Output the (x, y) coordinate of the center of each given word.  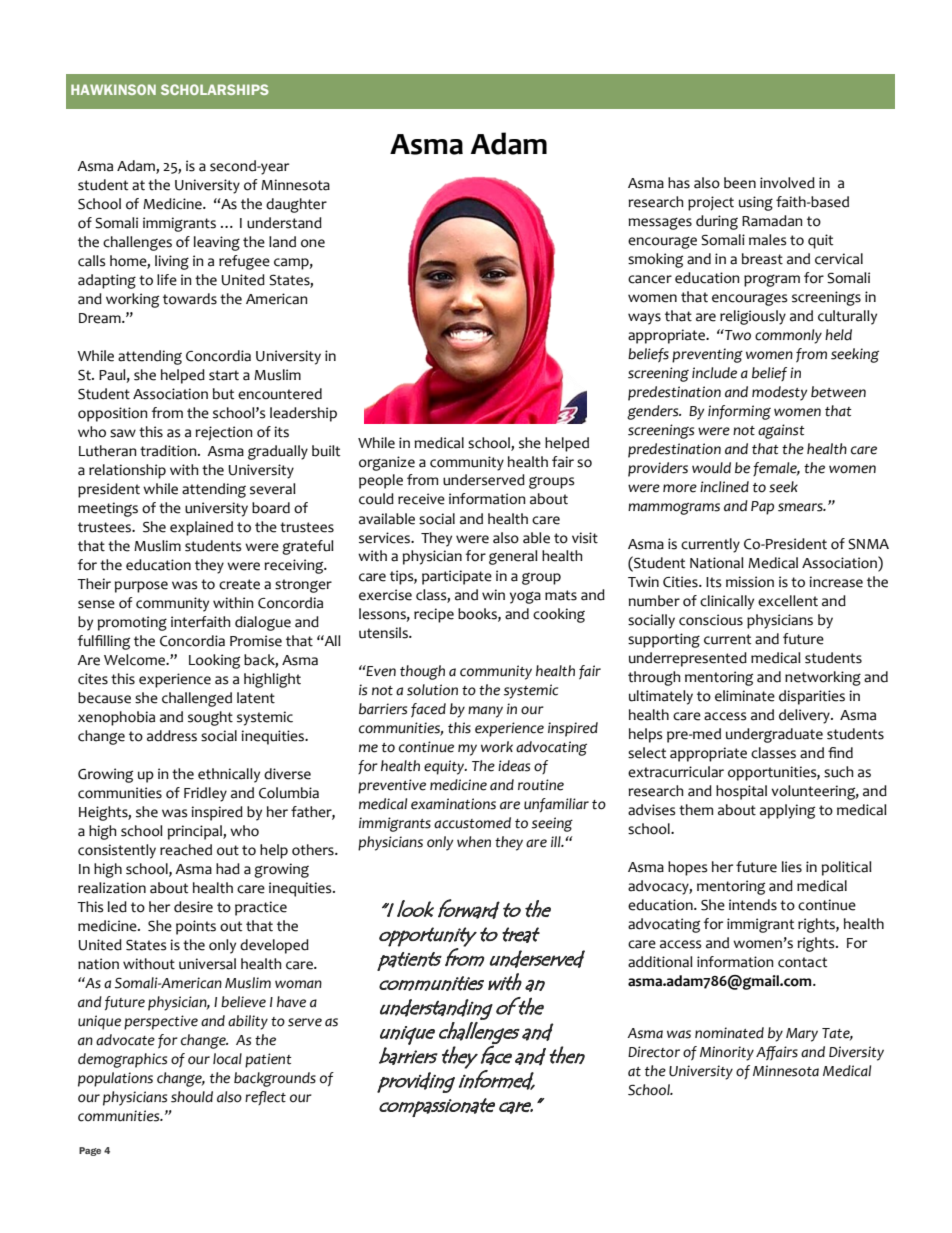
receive (421, 499)
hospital (741, 792)
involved (787, 183)
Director (654, 1052)
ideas (514, 766)
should (192, 1097)
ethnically (229, 775)
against (781, 431)
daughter (296, 205)
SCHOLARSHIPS (215, 89)
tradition (169, 451)
